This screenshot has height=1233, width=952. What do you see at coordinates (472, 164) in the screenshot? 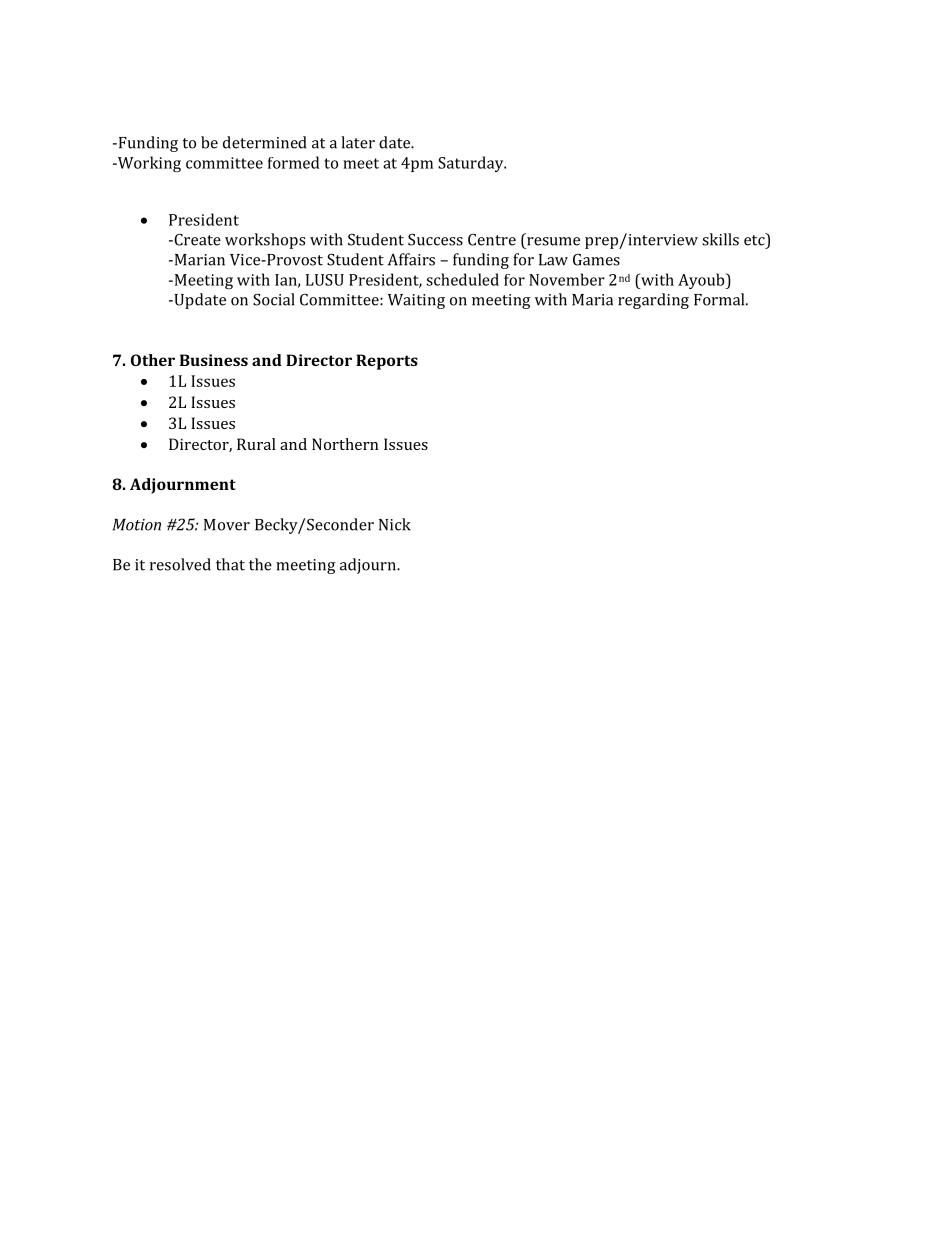
I see `Saturday` at bounding box center [472, 164].
